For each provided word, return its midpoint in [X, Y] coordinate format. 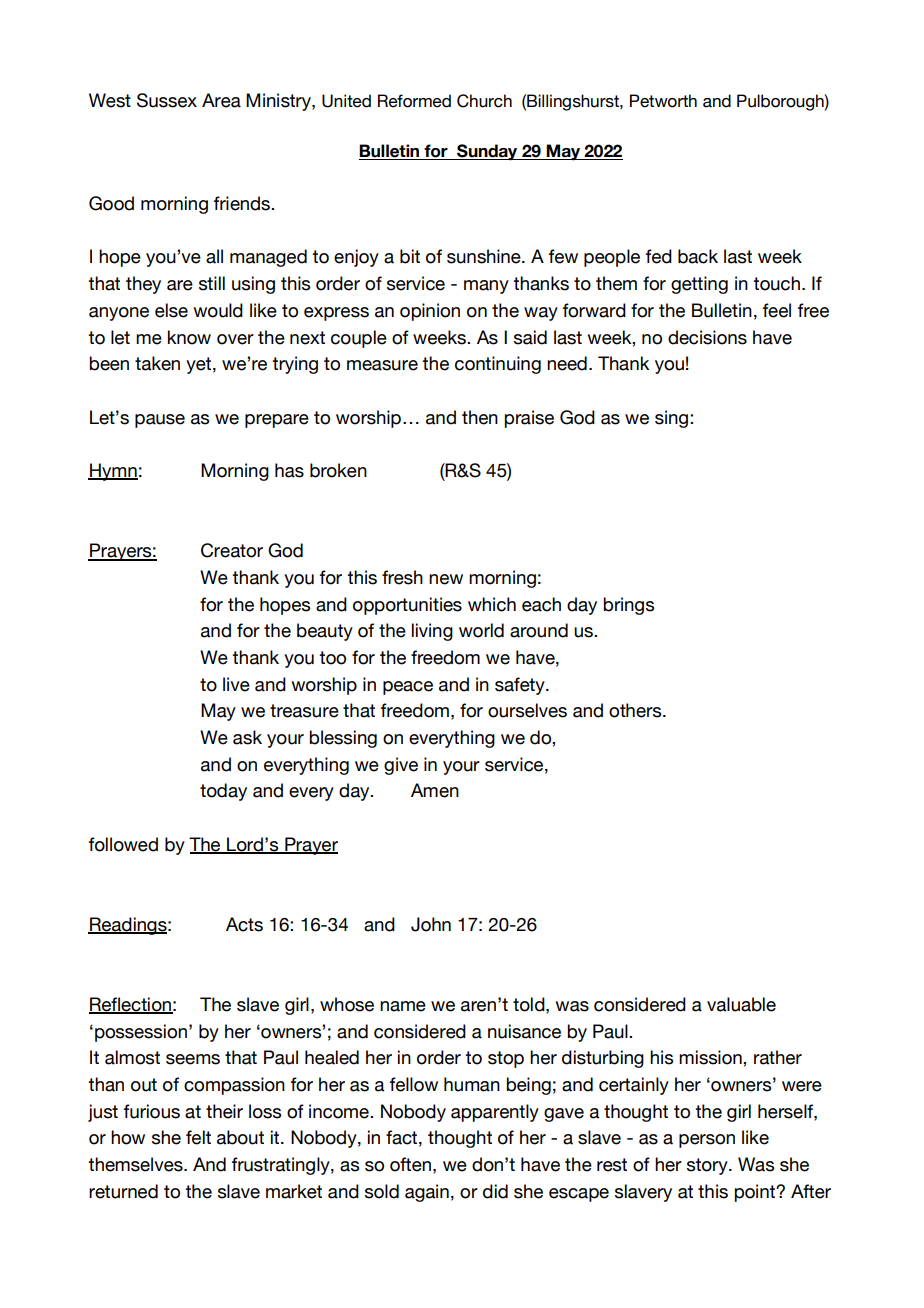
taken [157, 363]
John [431, 924]
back [698, 256]
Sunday [487, 152]
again [427, 1193]
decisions [707, 337]
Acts [244, 924]
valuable [741, 1004]
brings [628, 606]
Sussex [167, 100]
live [236, 684]
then [480, 417]
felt [198, 1137]
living [432, 632]
